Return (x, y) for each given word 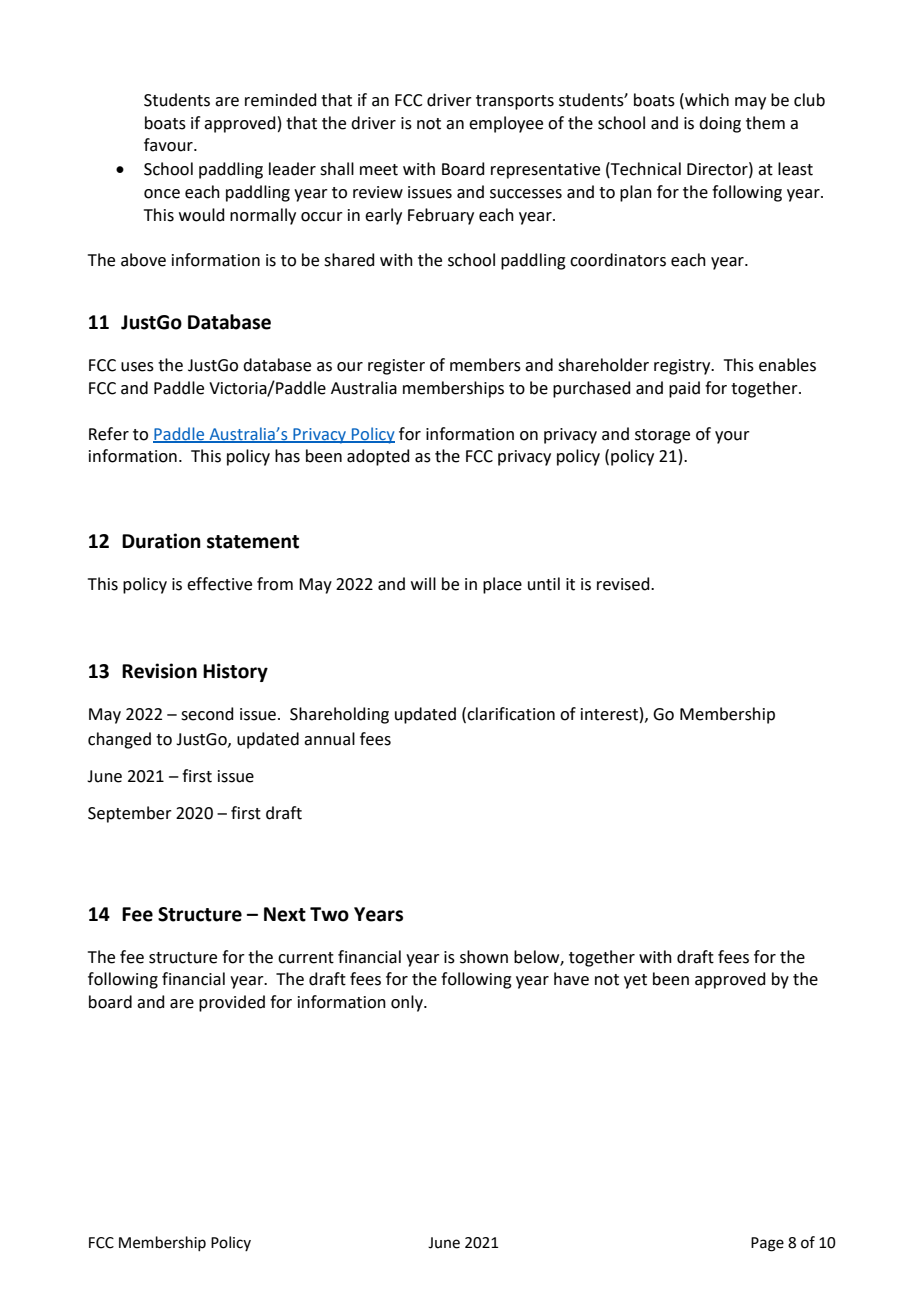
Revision (159, 671)
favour (169, 145)
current (306, 958)
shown (484, 957)
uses (137, 367)
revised (624, 584)
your (732, 437)
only (408, 1003)
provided (232, 1003)
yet (635, 981)
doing (720, 124)
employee (506, 124)
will (423, 583)
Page (767, 1244)
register (396, 367)
